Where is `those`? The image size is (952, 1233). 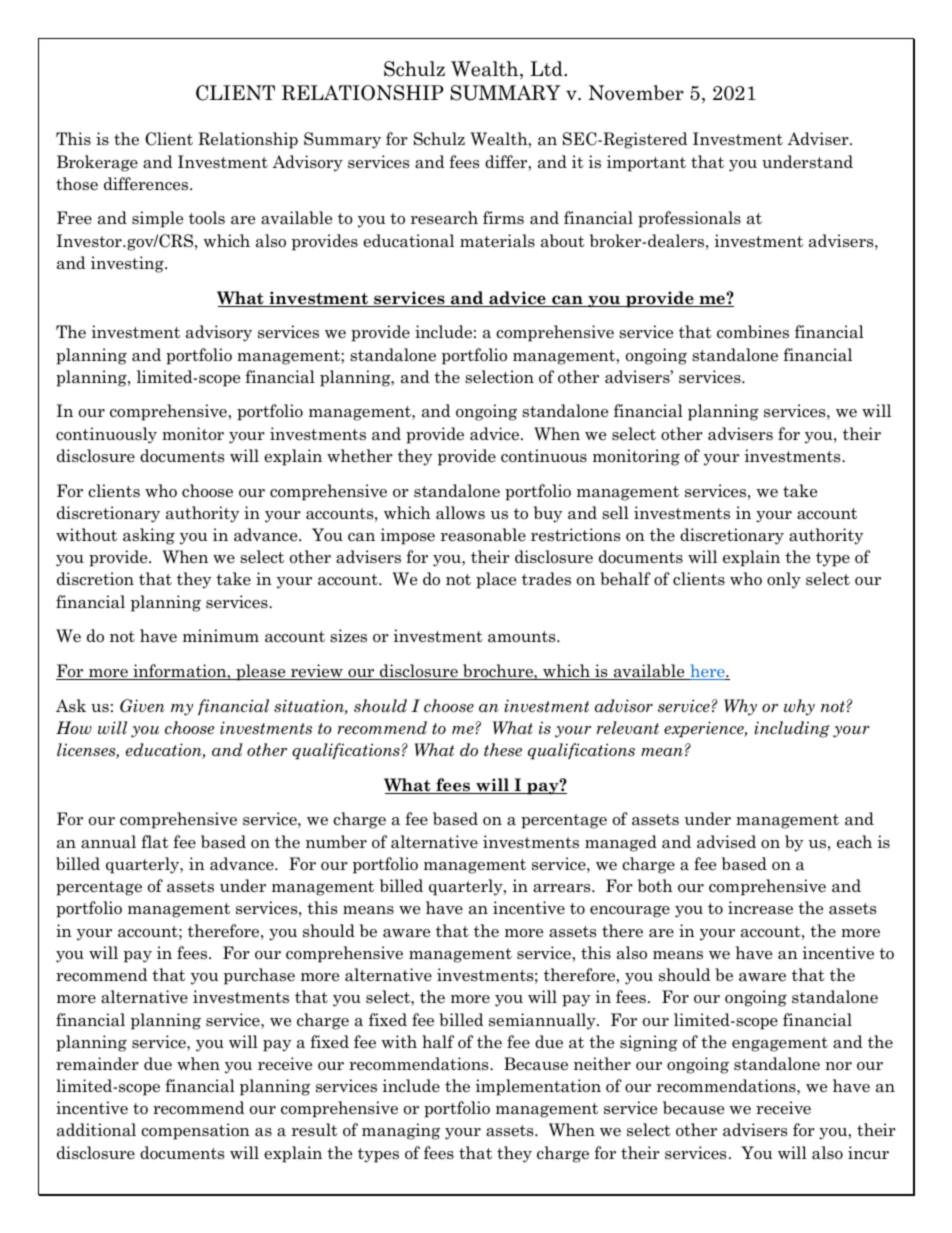
those is located at coordinates (77, 184).
